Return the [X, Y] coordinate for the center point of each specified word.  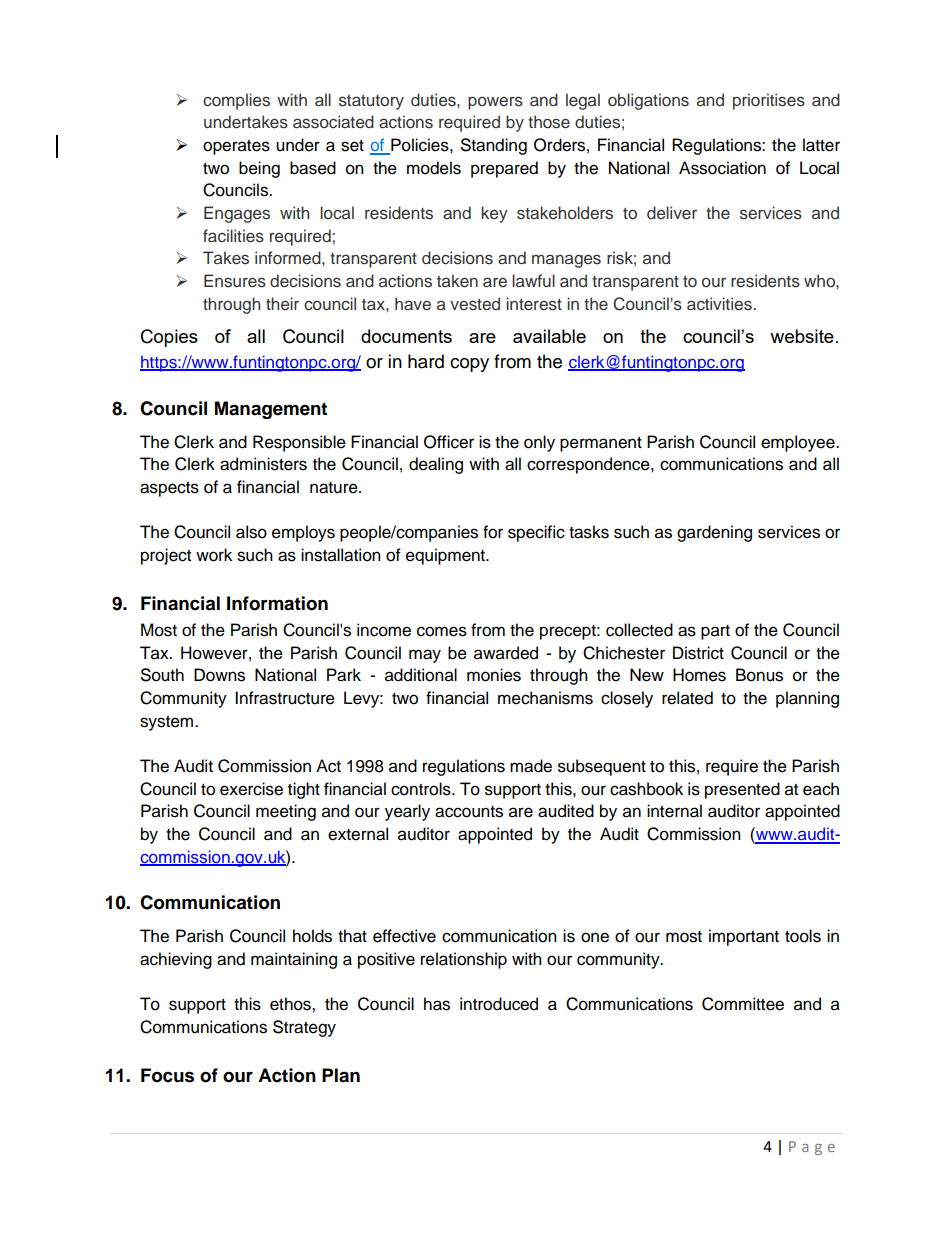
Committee [743, 1004]
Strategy [304, 1028]
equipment [446, 556]
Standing [494, 146]
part [715, 632]
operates [236, 147]
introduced [499, 1004]
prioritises [769, 101]
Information [277, 603]
